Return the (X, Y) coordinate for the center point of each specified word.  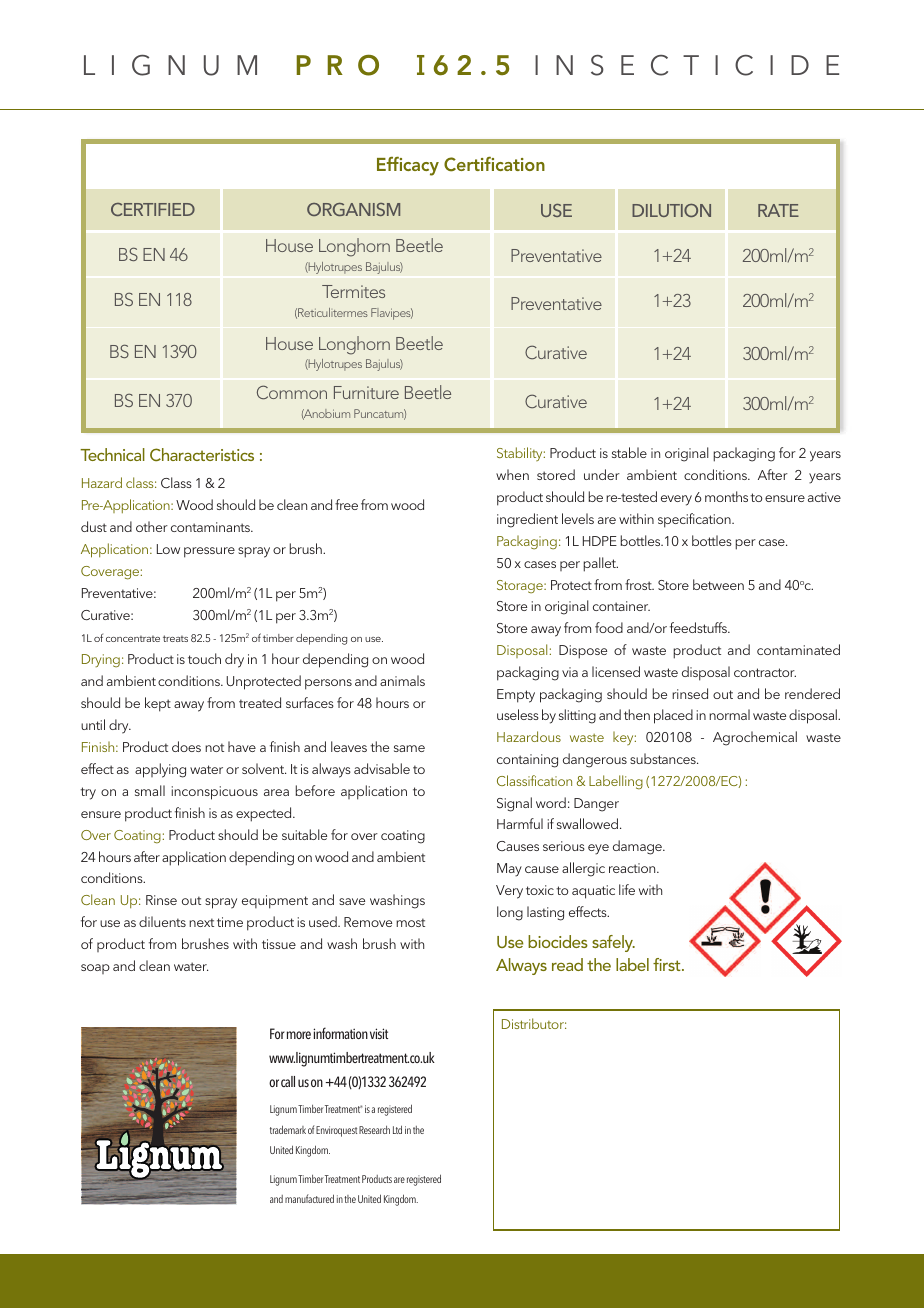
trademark (288, 1129)
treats (175, 638)
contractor (765, 672)
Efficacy (408, 166)
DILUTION (671, 210)
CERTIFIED (153, 209)
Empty (516, 696)
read (567, 964)
